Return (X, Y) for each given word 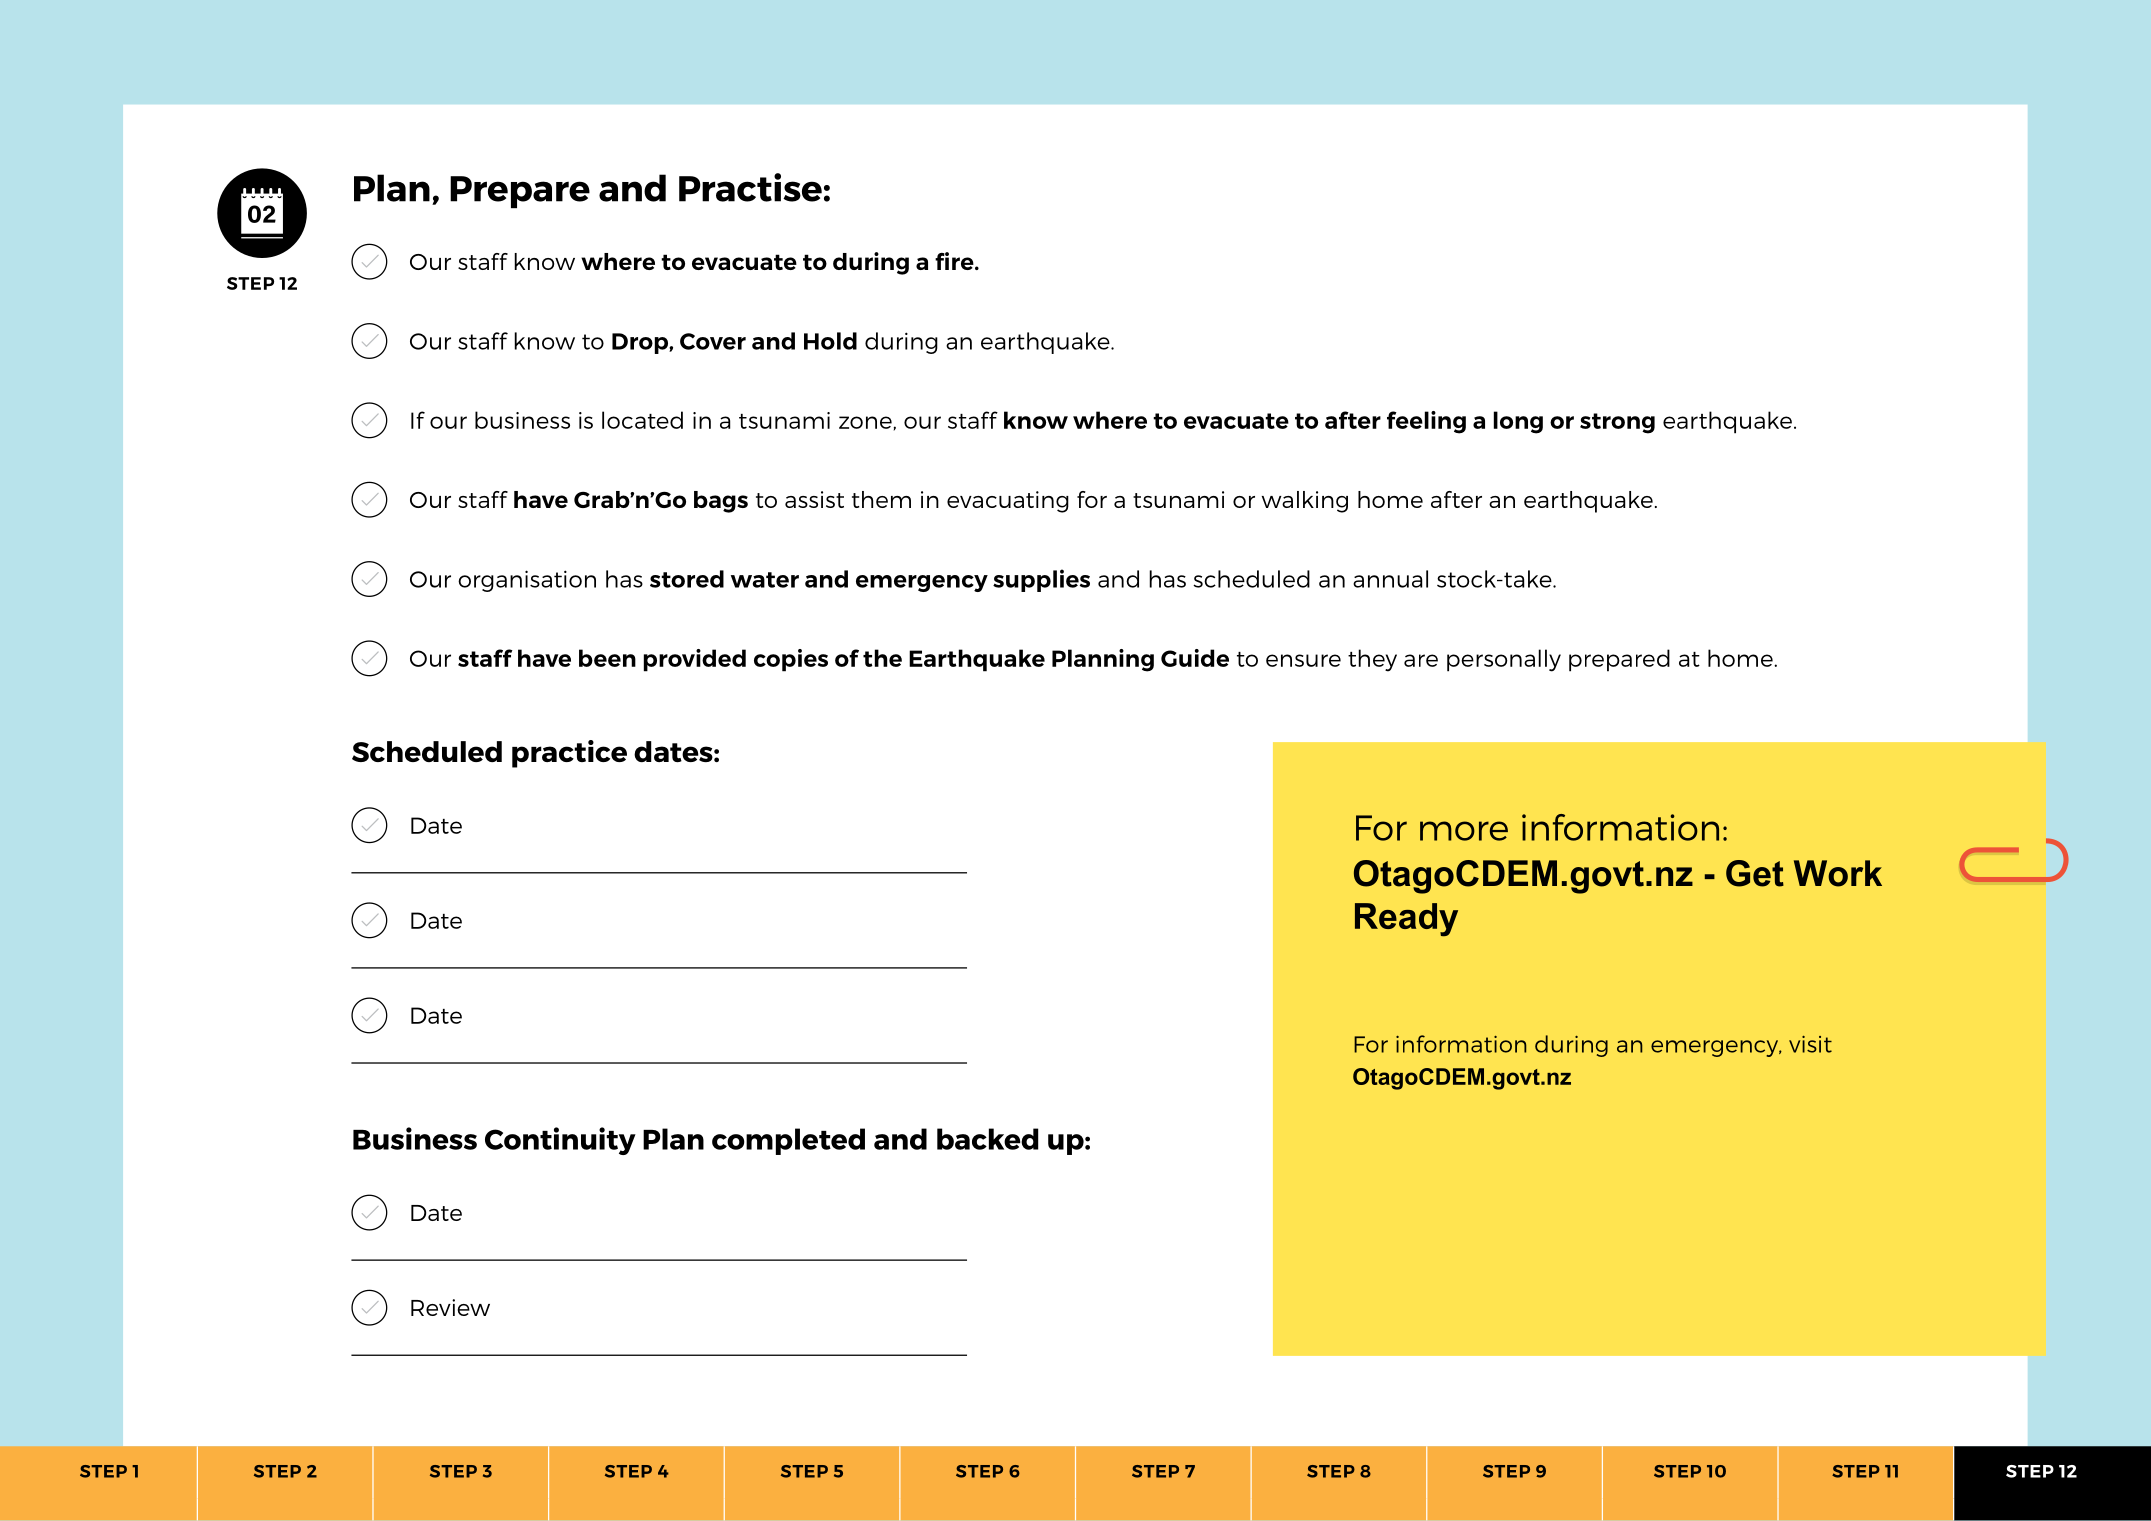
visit (1810, 1044)
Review (450, 1307)
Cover (713, 341)
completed (788, 1141)
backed (988, 1139)
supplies (1041, 580)
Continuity (560, 1141)
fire (955, 261)
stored (687, 579)
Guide (1195, 658)
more (1464, 831)
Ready (1406, 920)
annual (1390, 579)
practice (569, 754)
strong (1617, 423)
